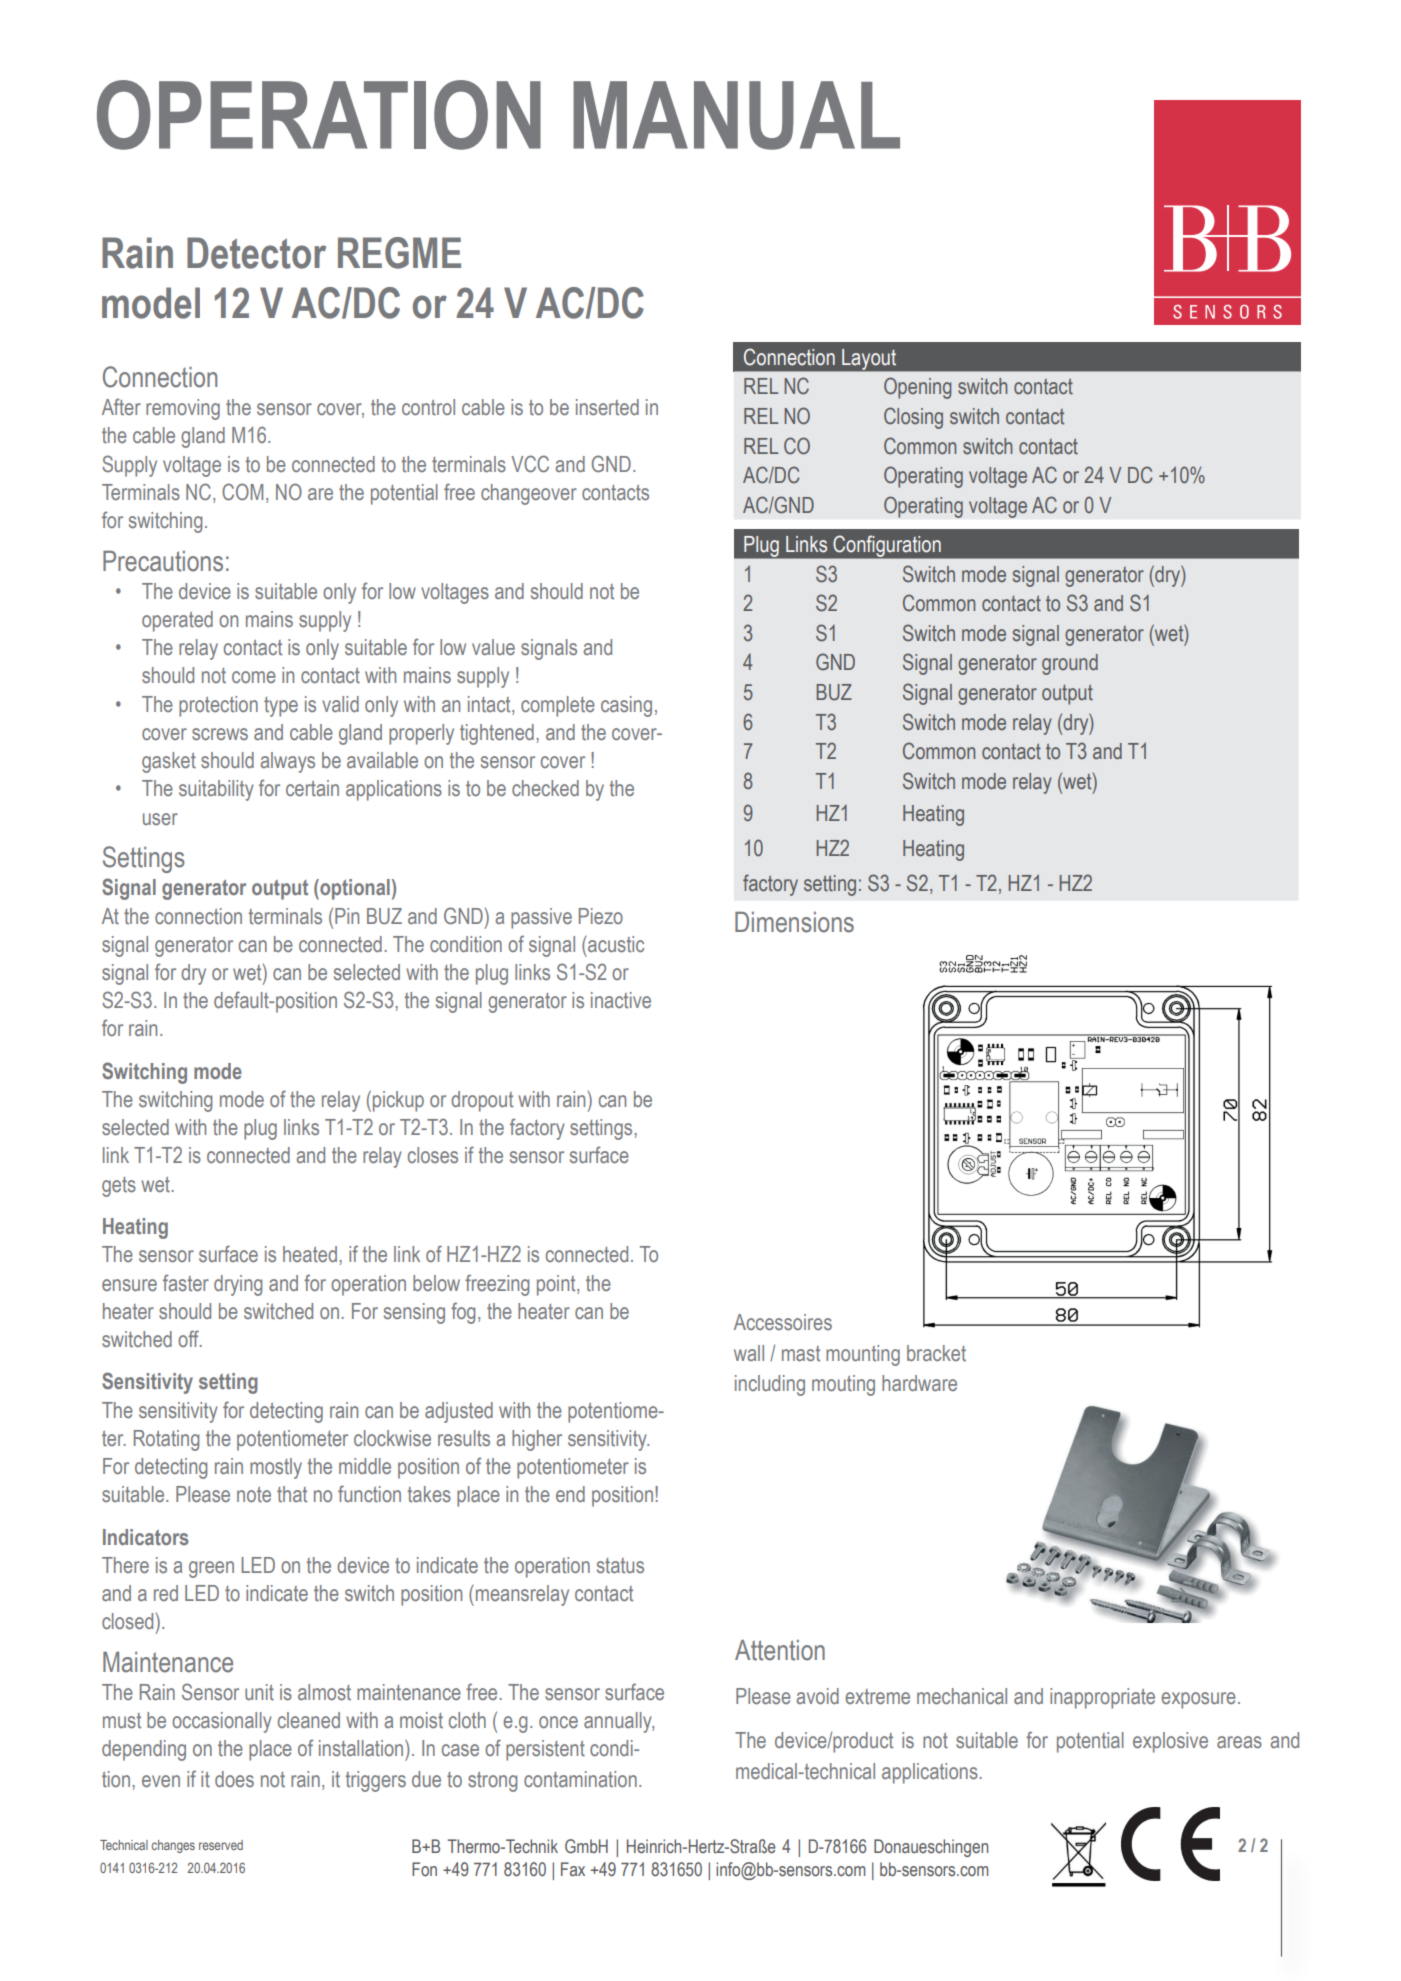  Describe the element at coordinates (794, 922) in the screenshot. I see `Dimensions` at that location.
